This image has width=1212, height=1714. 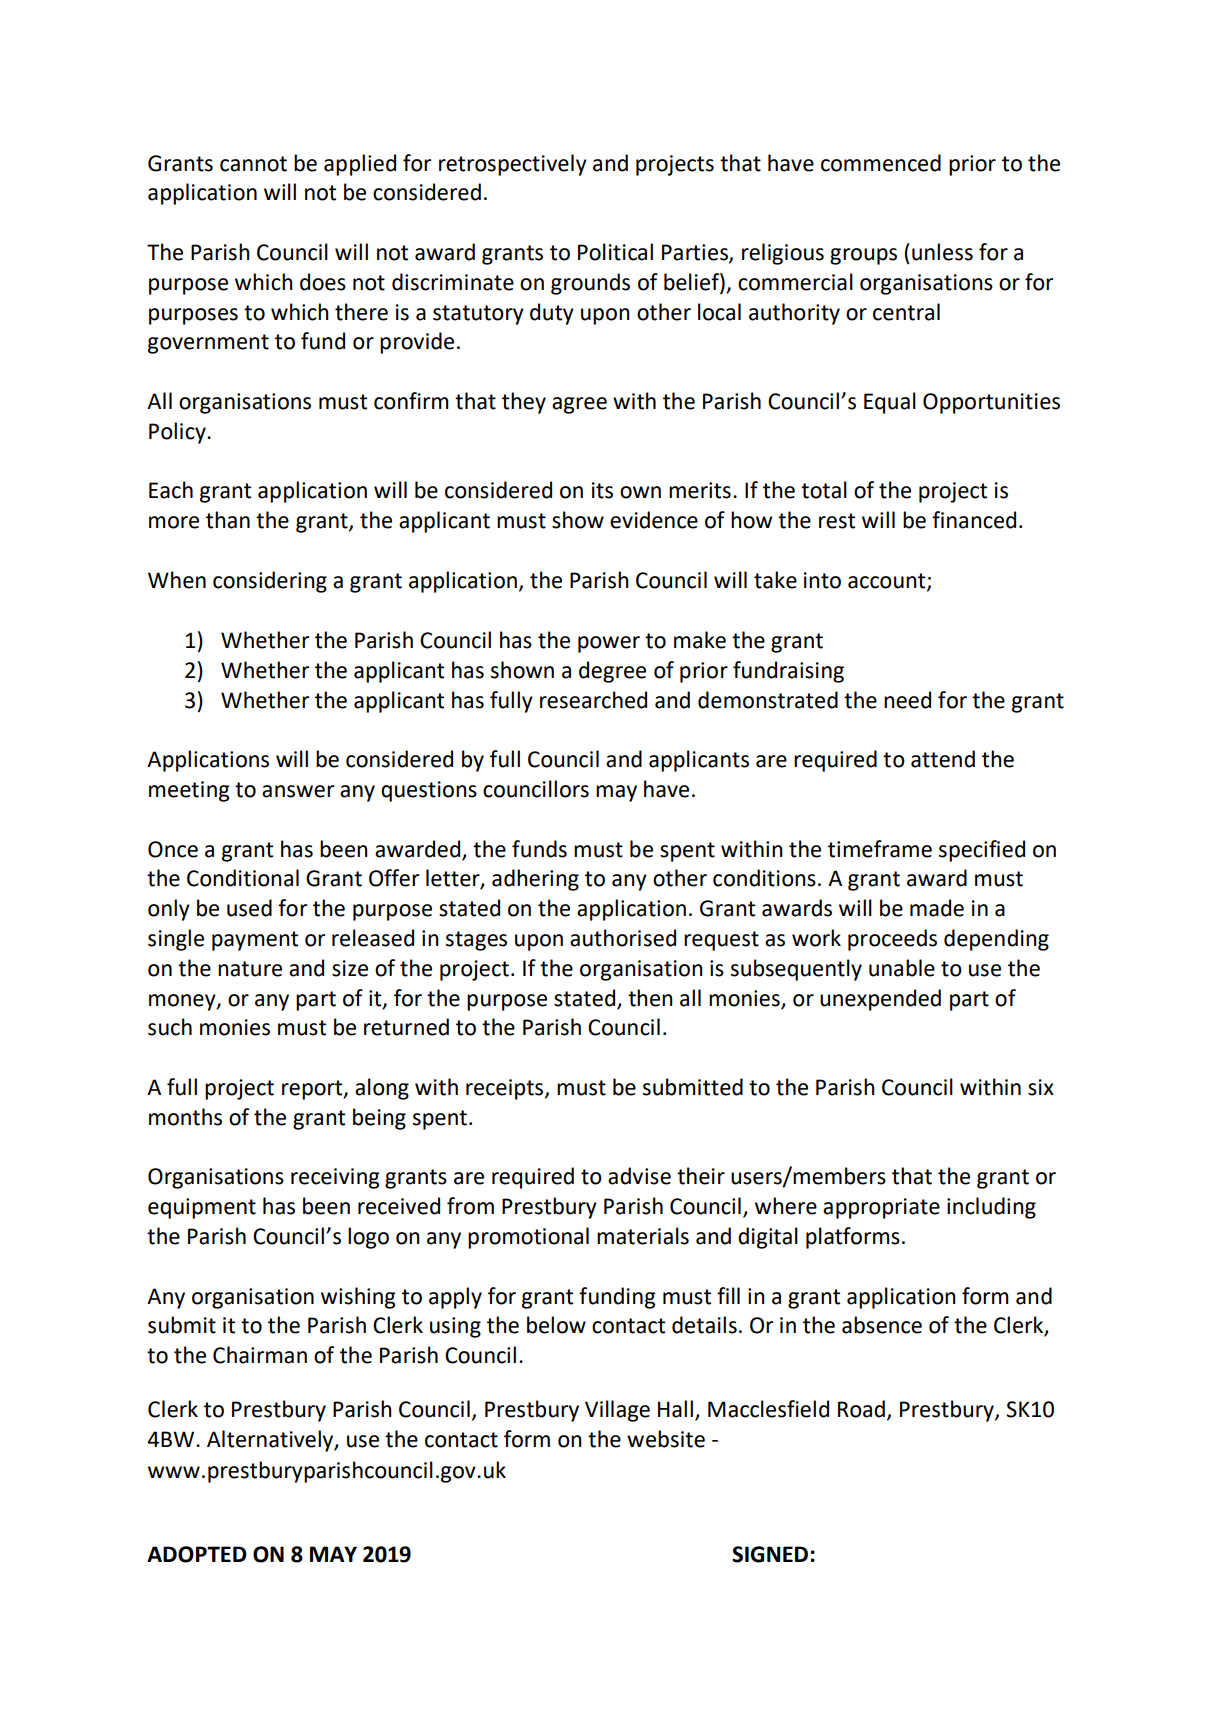 I want to click on cannot, so click(x=253, y=164).
